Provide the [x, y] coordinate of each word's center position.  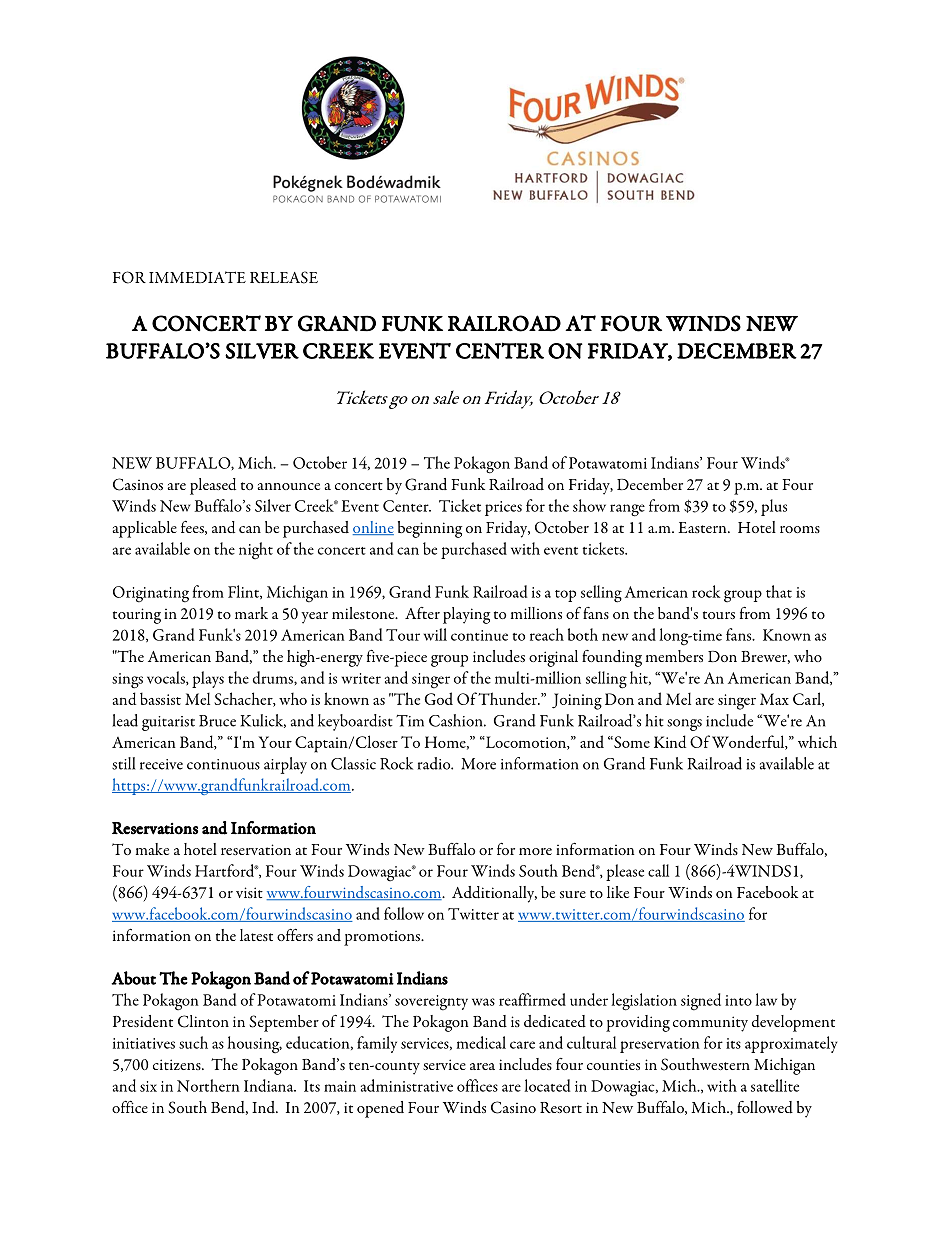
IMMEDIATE [197, 277]
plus [774, 507]
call [658, 870]
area [482, 1066]
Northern [208, 1085]
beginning [430, 529]
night [256, 551]
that [779, 591]
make [152, 849]
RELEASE [284, 277]
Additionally [494, 894]
